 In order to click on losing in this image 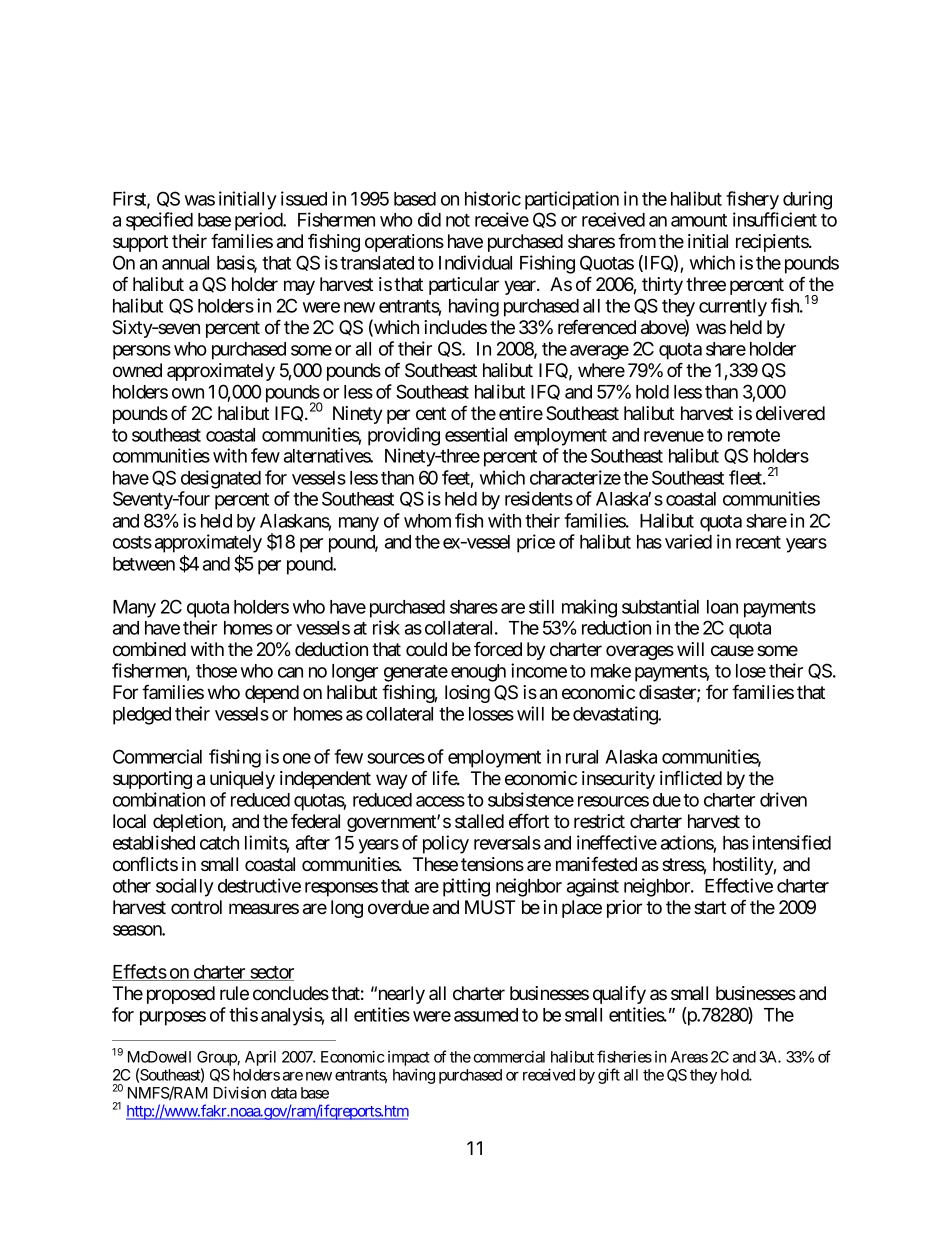, I will do `click(467, 694)`.
